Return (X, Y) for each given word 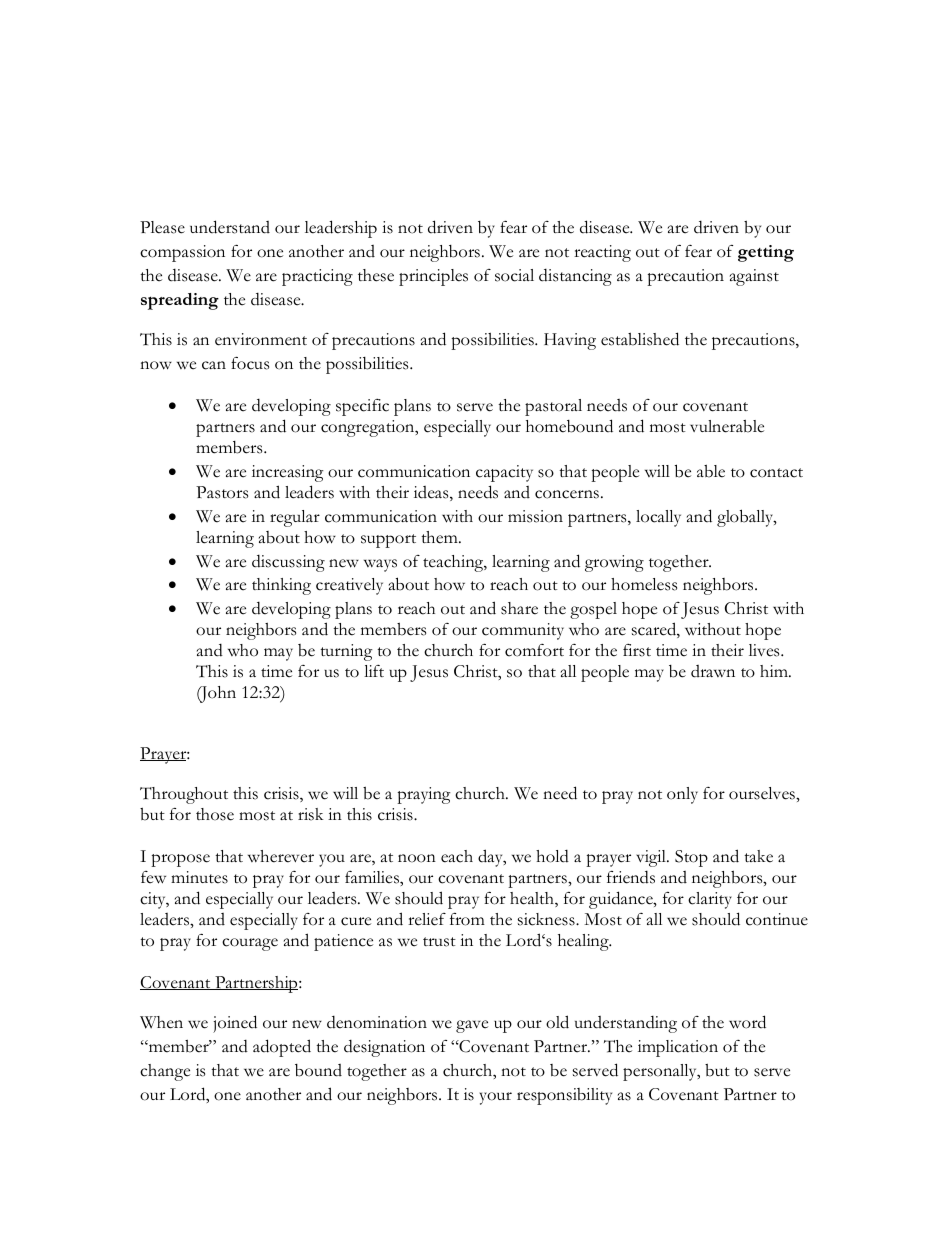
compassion (182, 253)
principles (433, 277)
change (165, 1072)
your (496, 1098)
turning (346, 652)
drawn (713, 671)
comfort (534, 650)
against (754, 277)
